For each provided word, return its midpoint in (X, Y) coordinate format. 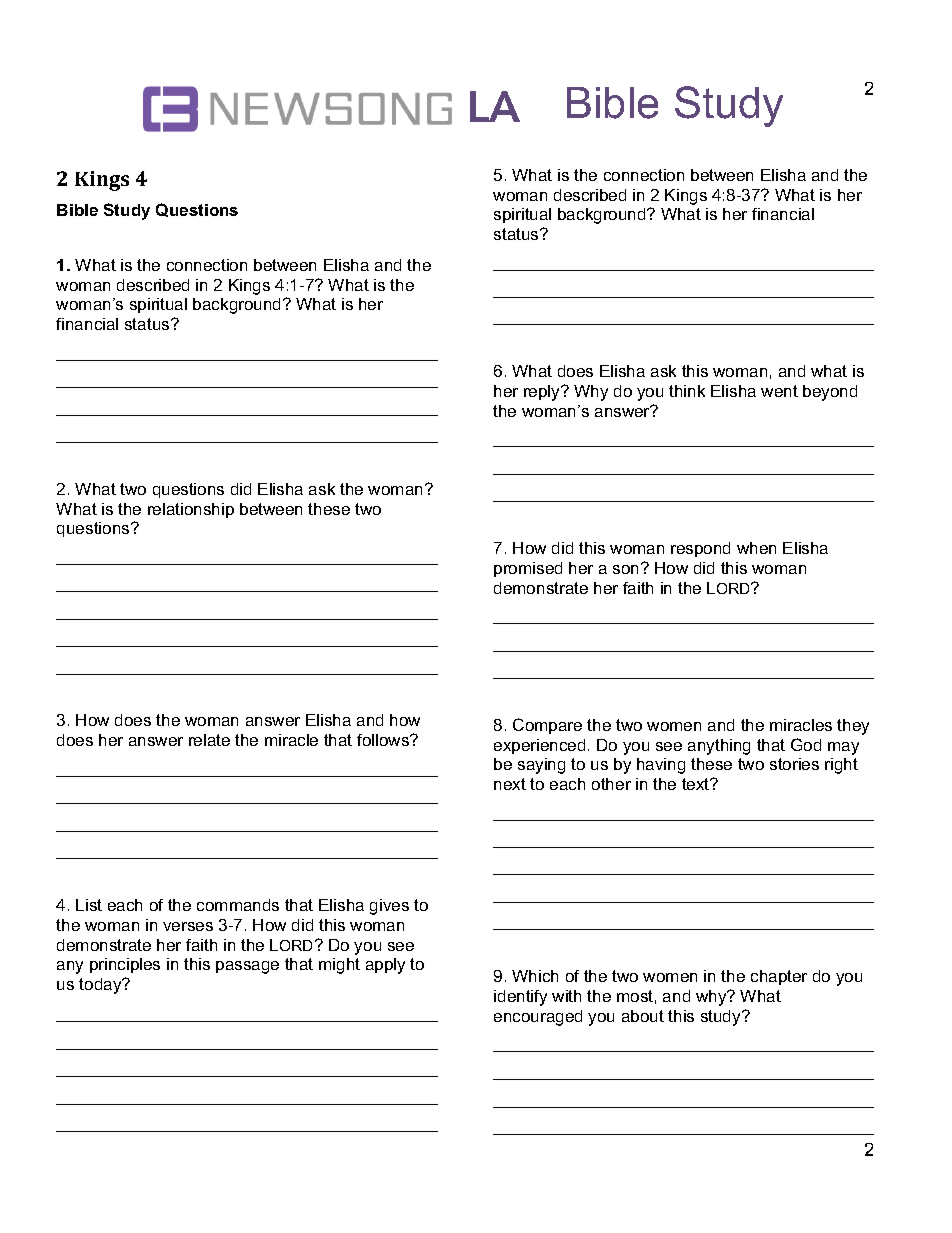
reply (543, 393)
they (853, 727)
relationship (191, 510)
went (779, 391)
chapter (779, 977)
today (101, 986)
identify (520, 998)
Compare (547, 726)
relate (209, 740)
